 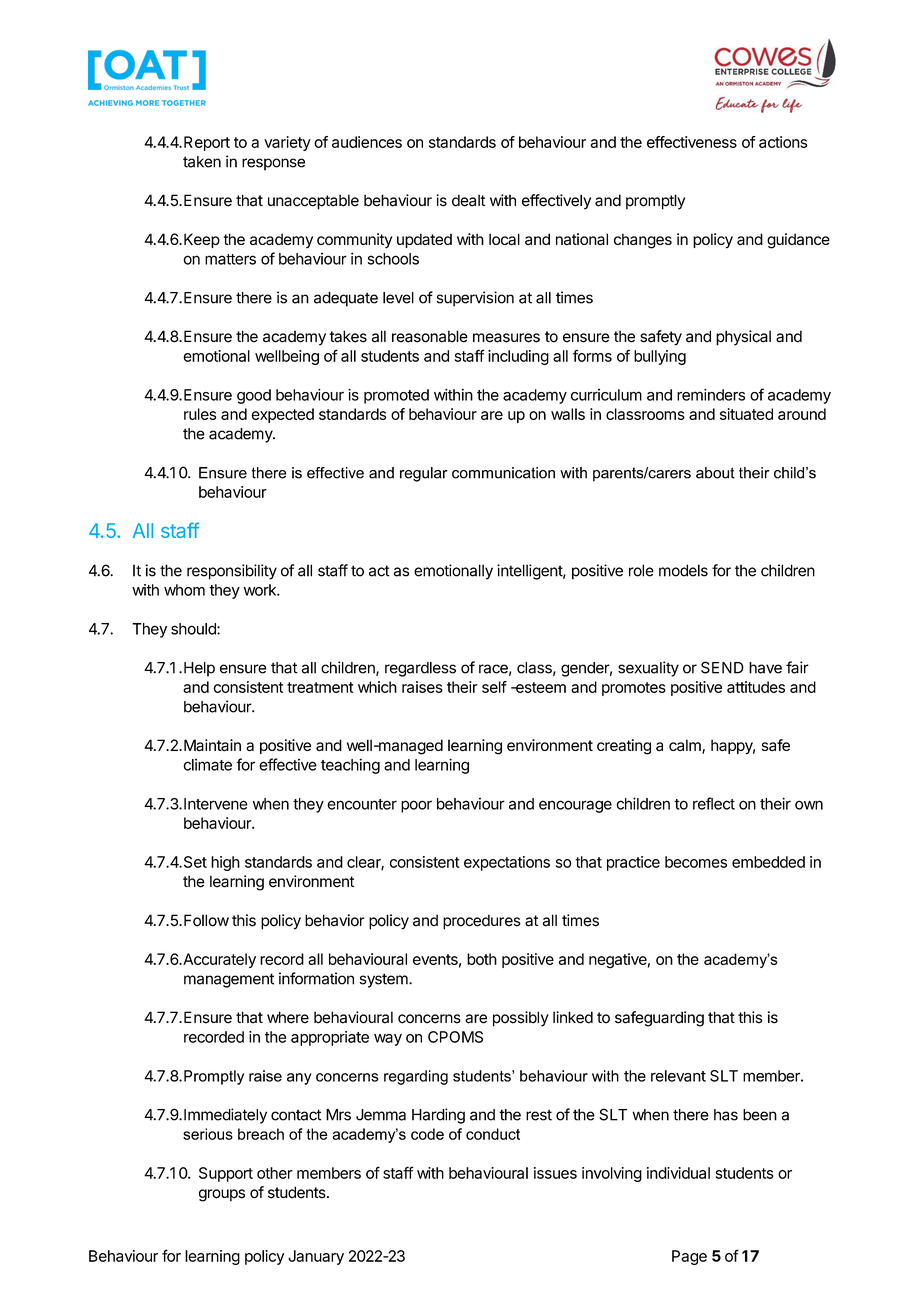 What do you see at coordinates (555, 1173) in the document?
I see `issues` at bounding box center [555, 1173].
